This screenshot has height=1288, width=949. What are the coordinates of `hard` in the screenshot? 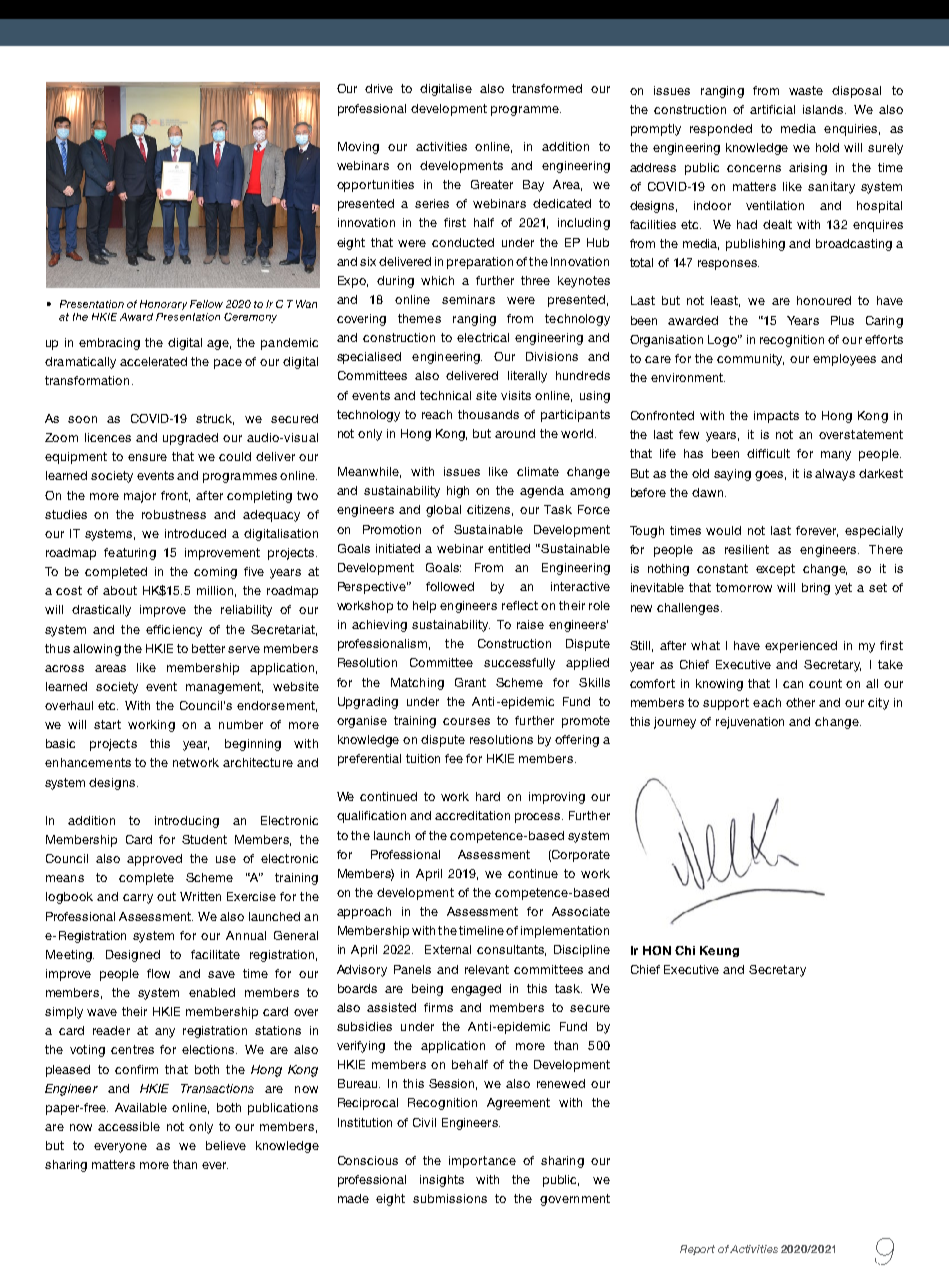 It's located at (488, 796).
